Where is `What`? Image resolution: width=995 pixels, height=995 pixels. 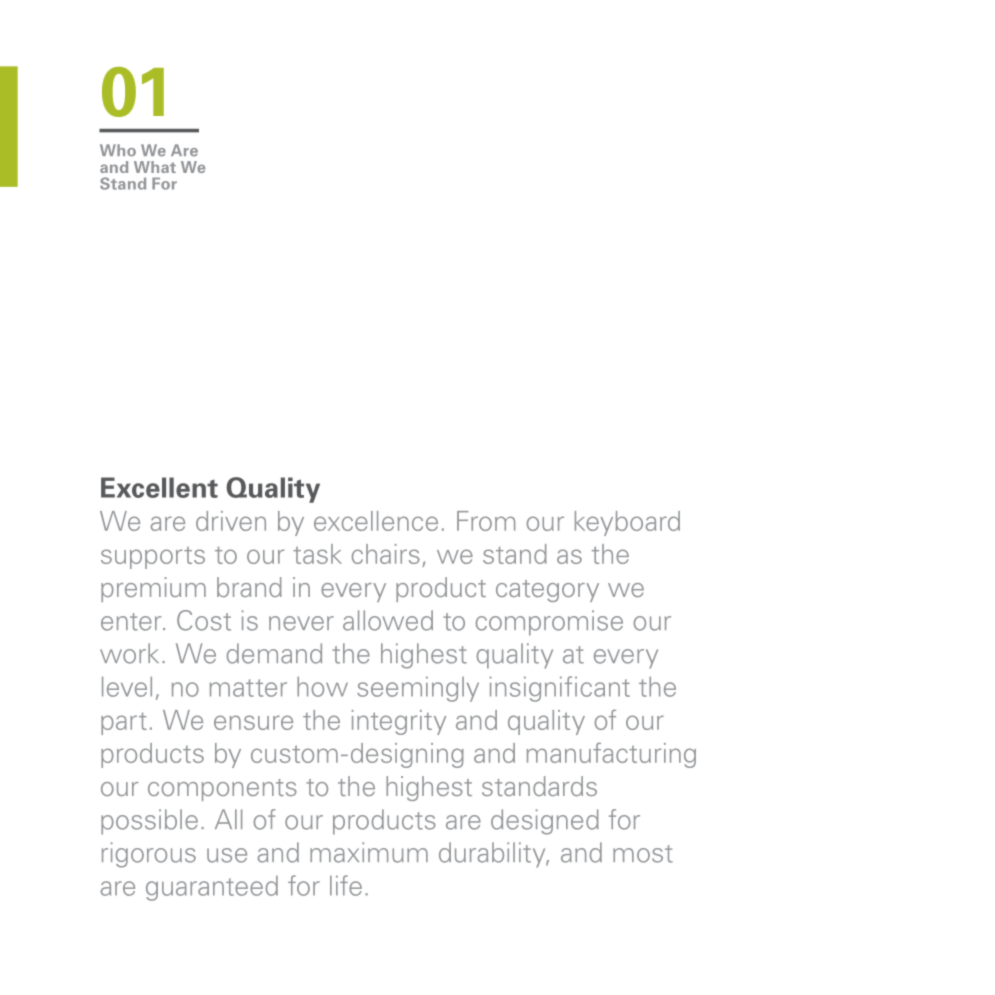
What is located at coordinates (155, 167).
